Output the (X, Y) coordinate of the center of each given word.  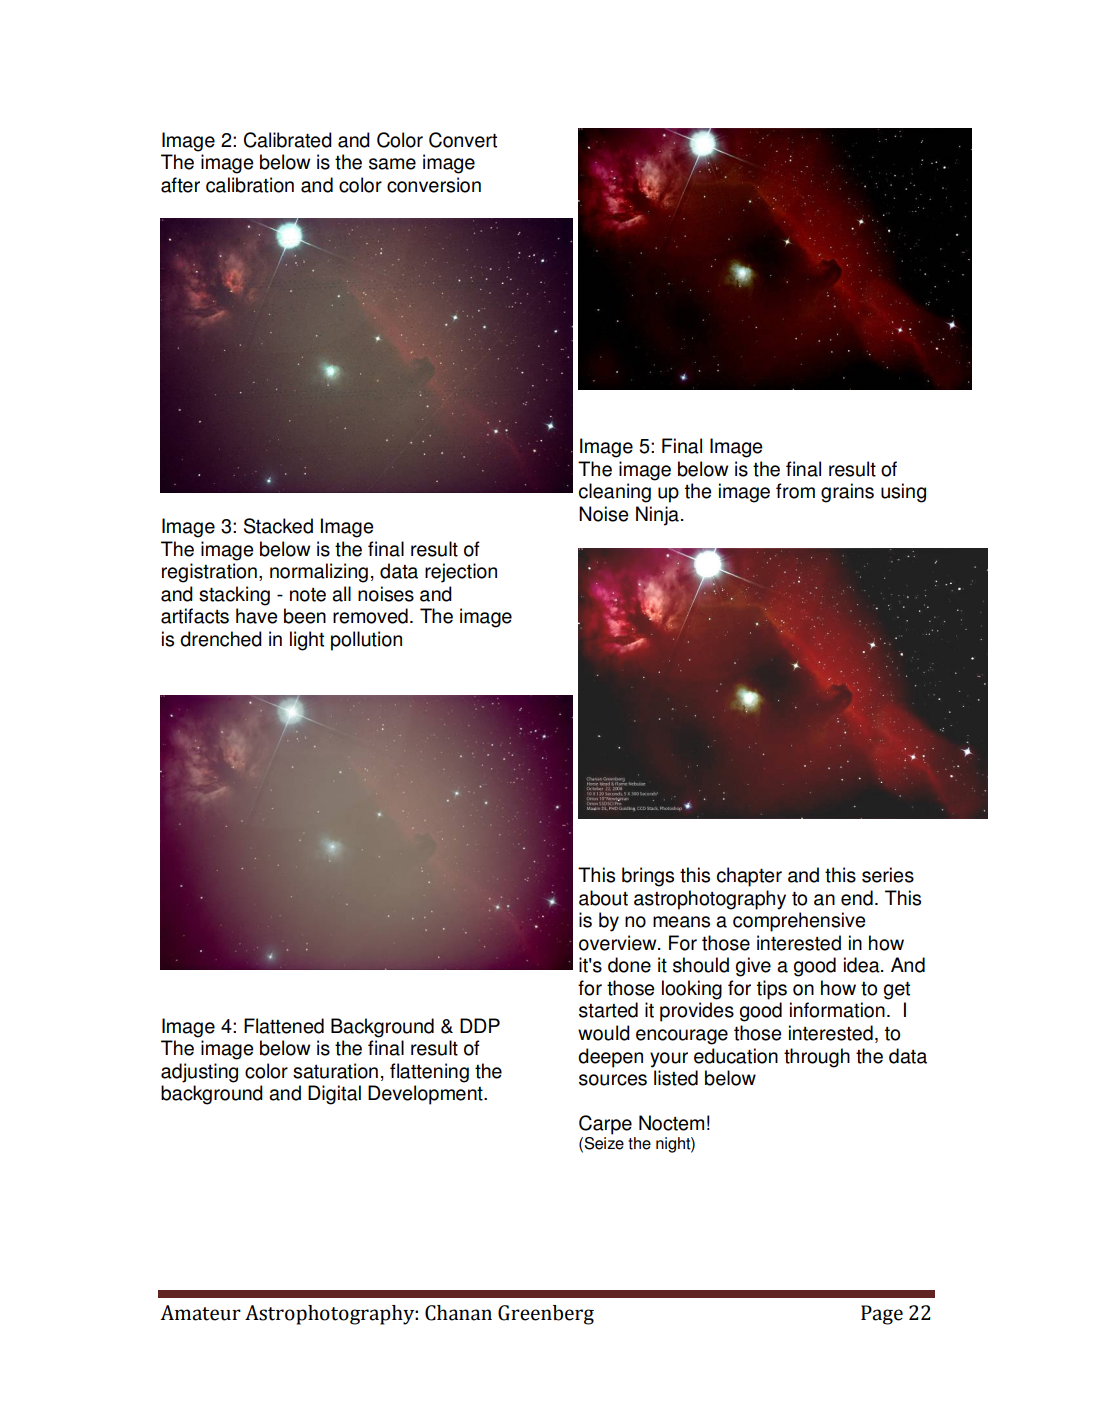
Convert (463, 140)
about (603, 898)
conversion (434, 185)
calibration (250, 185)
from (795, 491)
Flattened (284, 1026)
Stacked (278, 526)
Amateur (200, 1313)
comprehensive (799, 922)
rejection (461, 573)
